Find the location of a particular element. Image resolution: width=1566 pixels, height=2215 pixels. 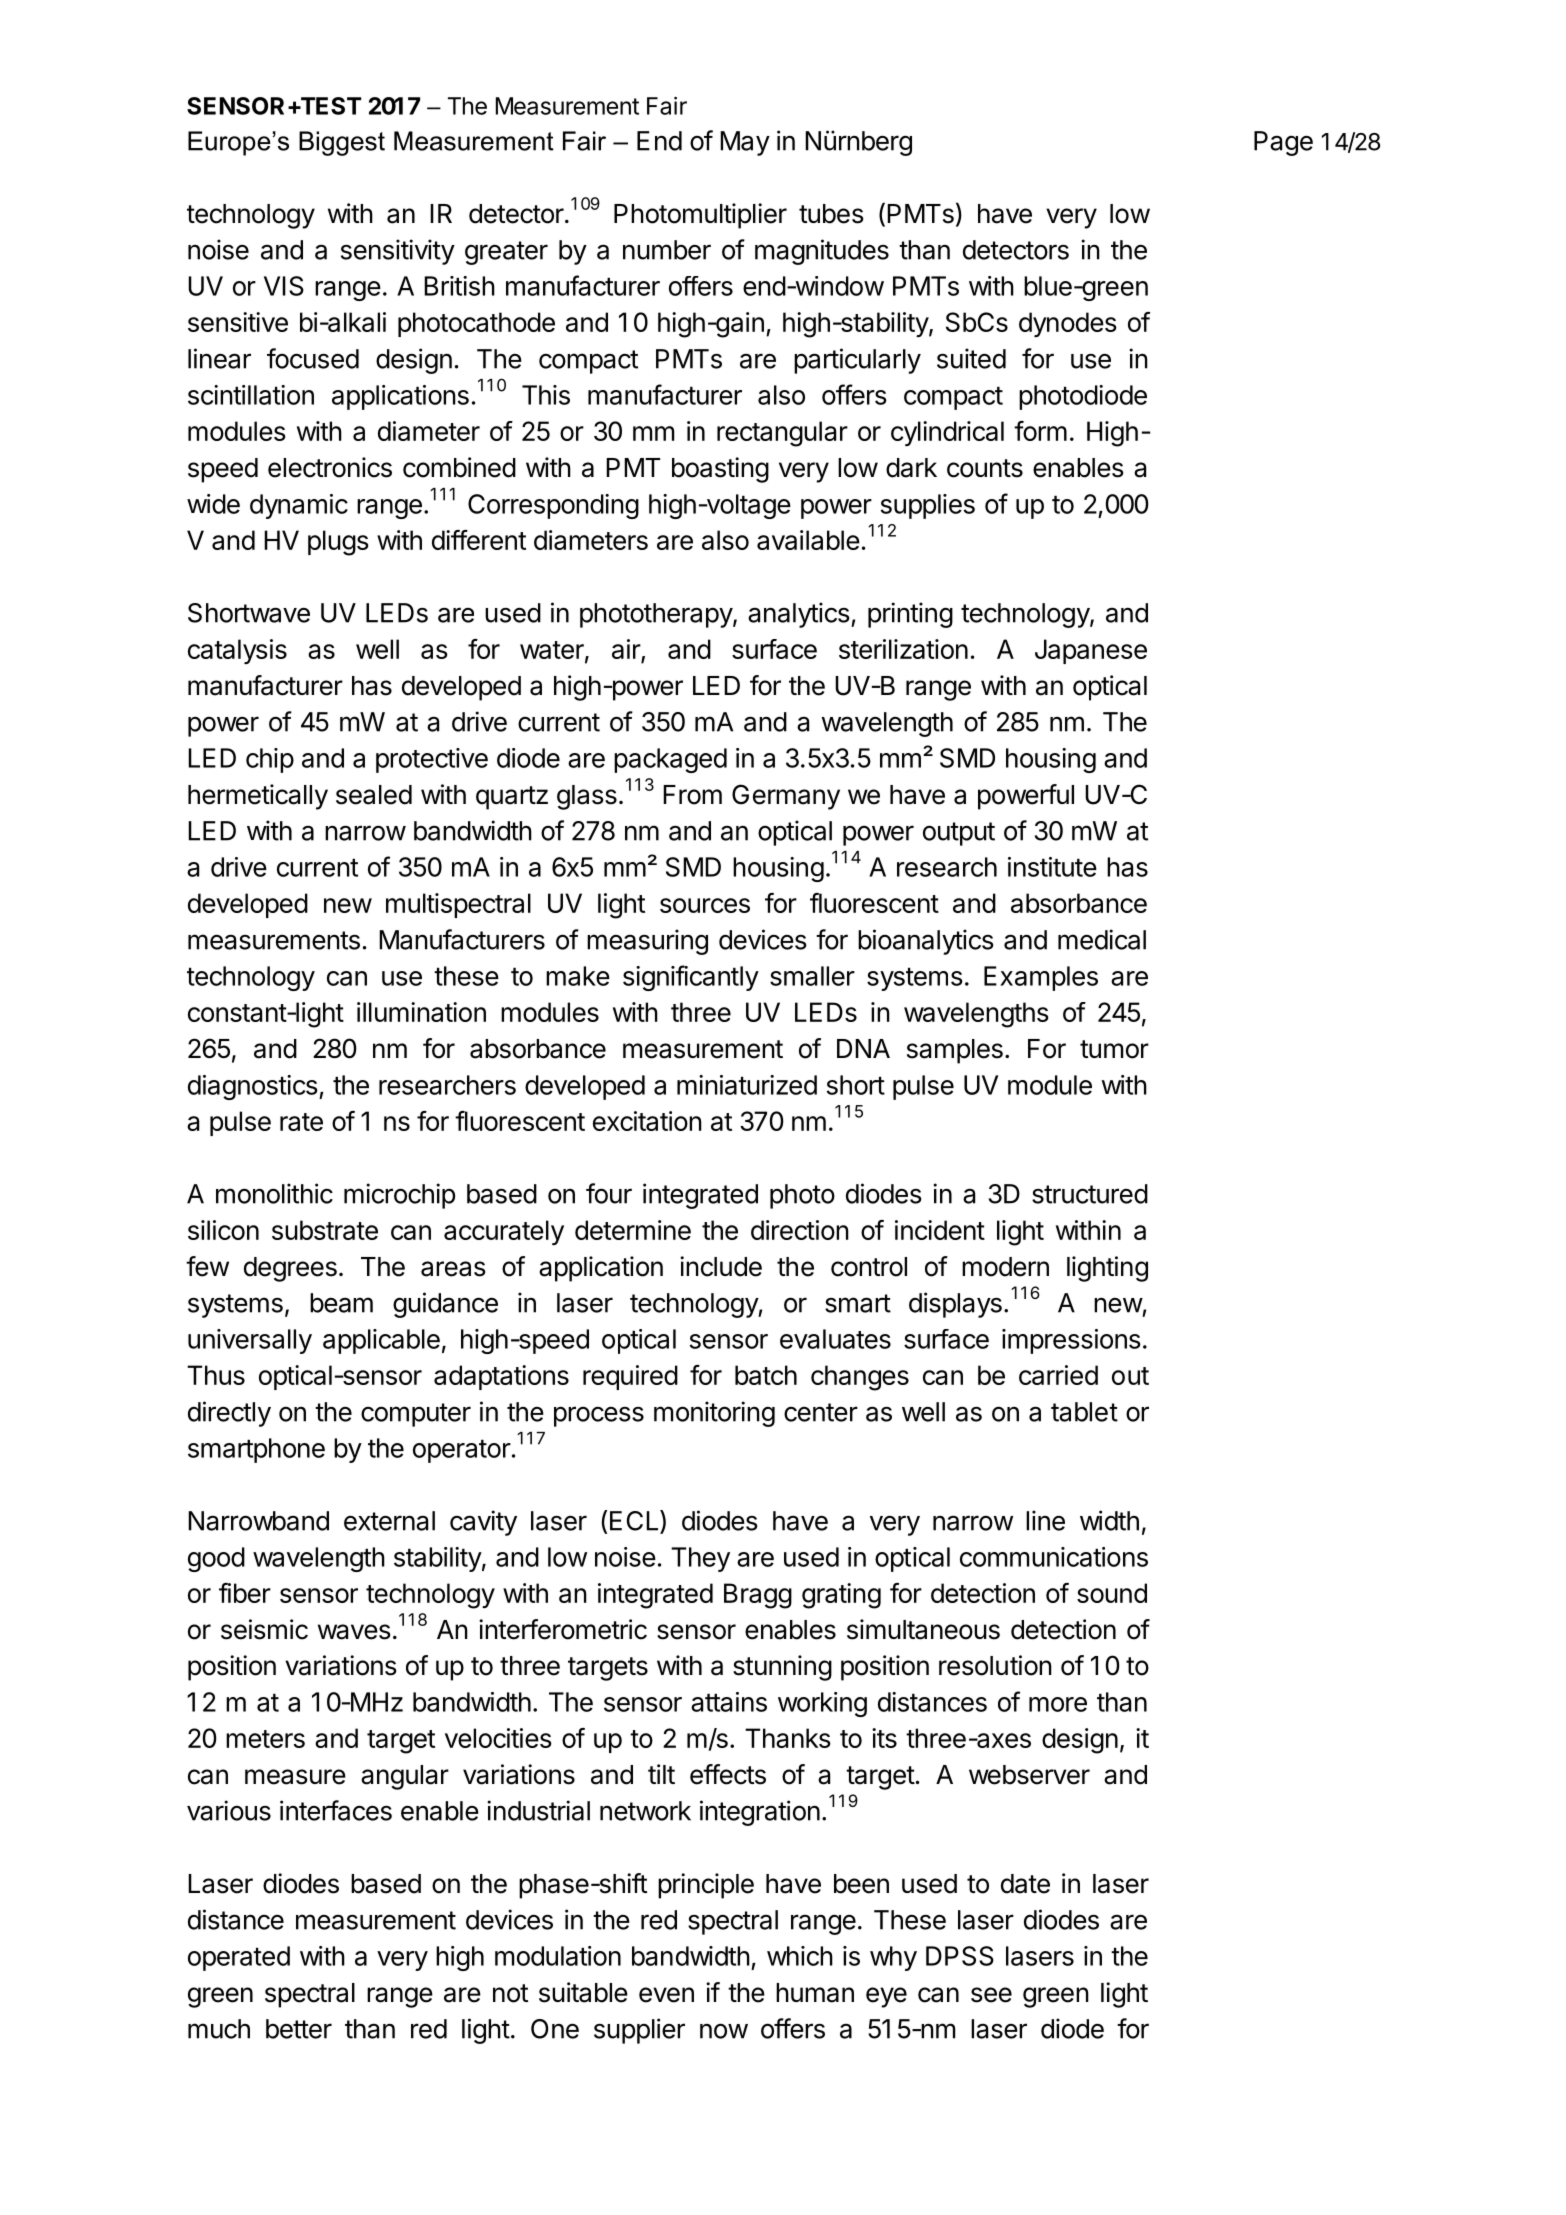

miniaturized is located at coordinates (747, 1085).
